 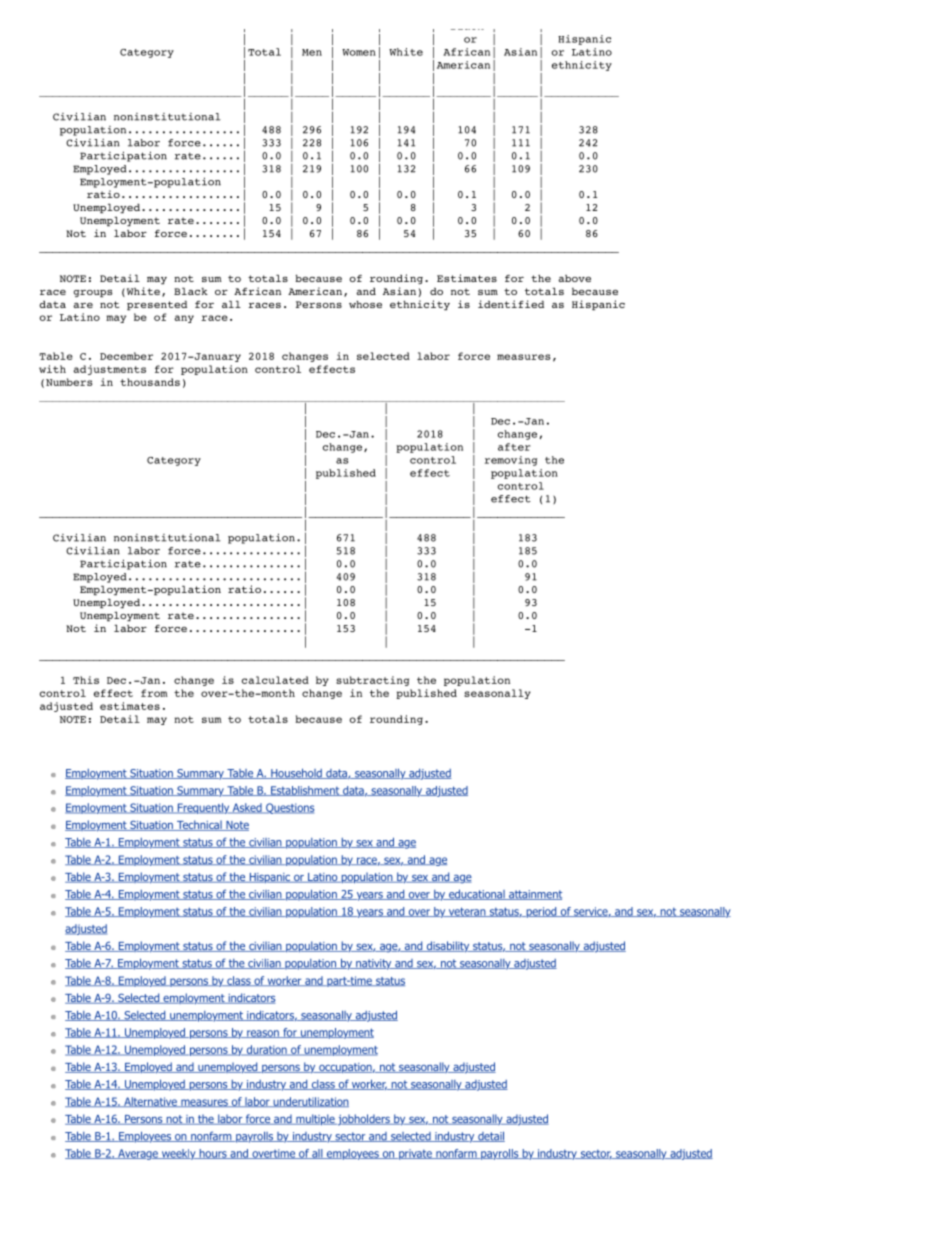 I want to click on above, so click(x=574, y=278).
